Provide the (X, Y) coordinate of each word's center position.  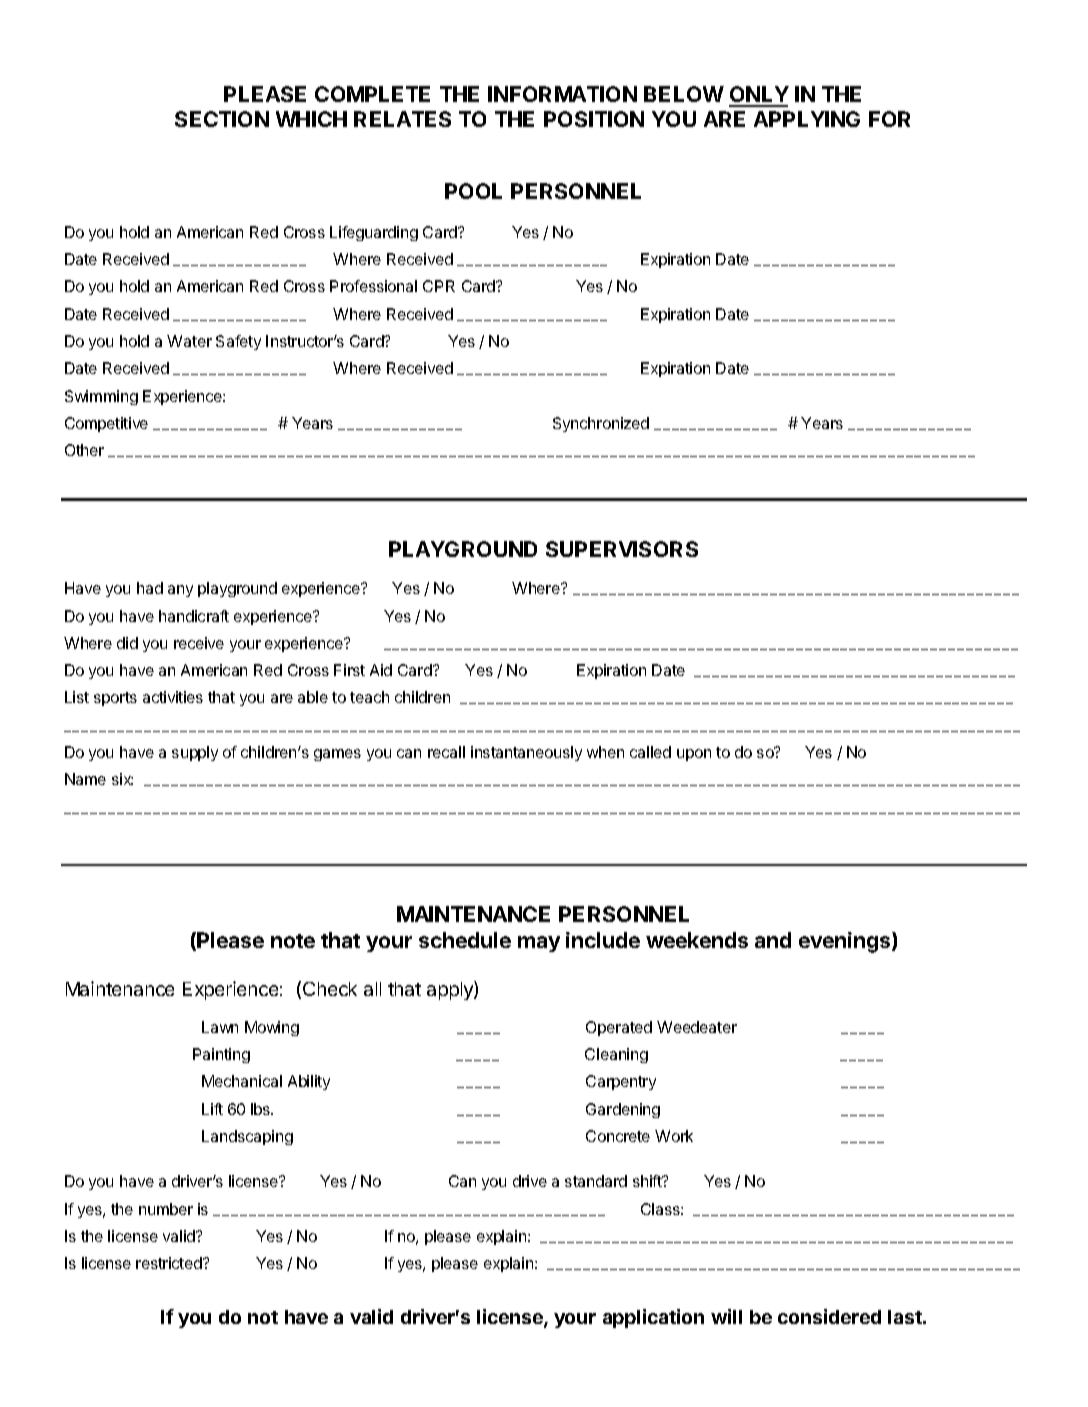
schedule (465, 940)
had (150, 588)
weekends (697, 940)
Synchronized (601, 424)
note (293, 941)
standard (596, 1181)
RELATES (402, 119)
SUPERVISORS (622, 549)
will (726, 1316)
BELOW (684, 94)
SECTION (222, 119)
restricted (170, 1263)
